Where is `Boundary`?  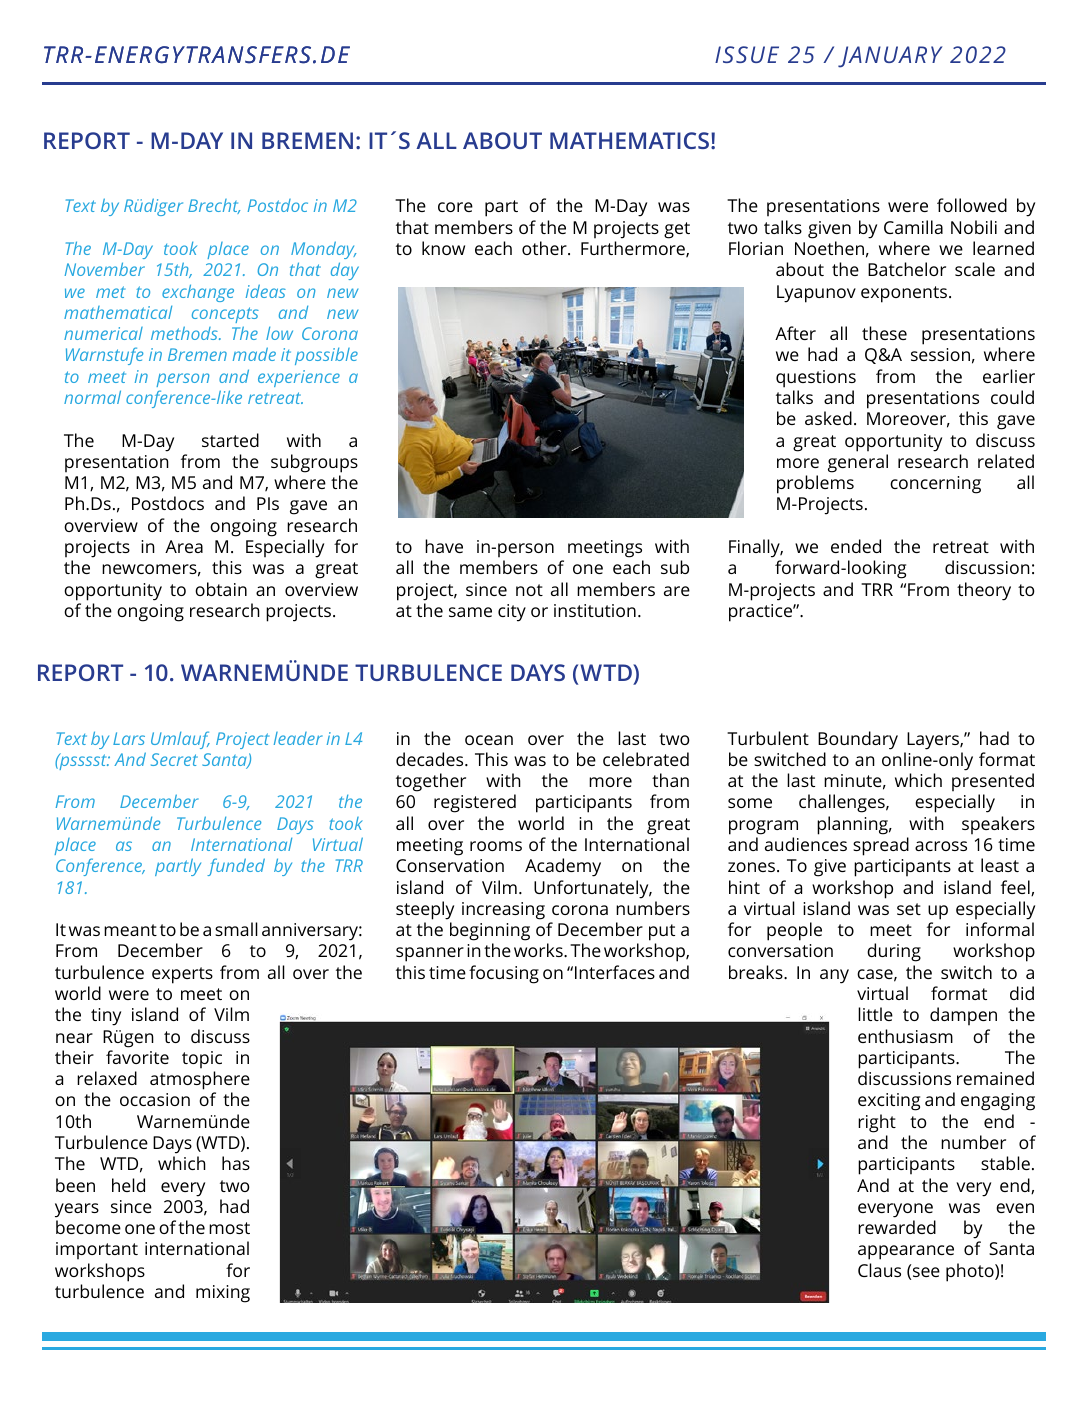 Boundary is located at coordinates (858, 740).
